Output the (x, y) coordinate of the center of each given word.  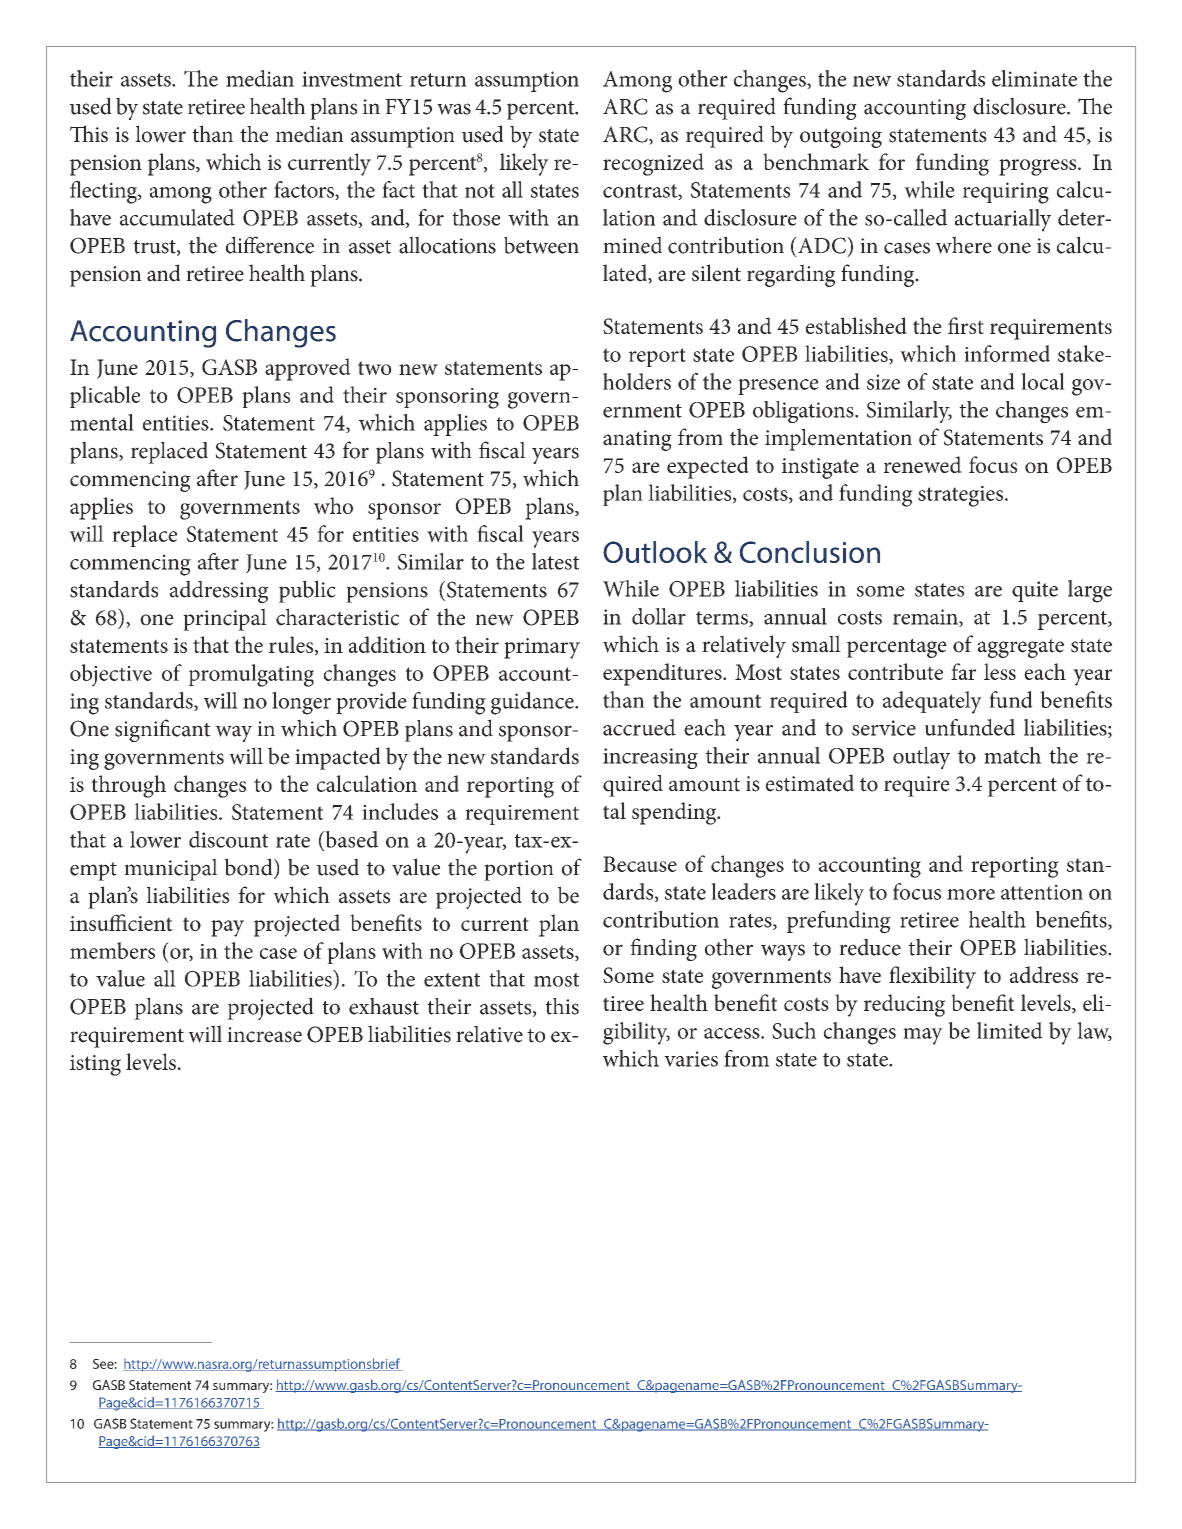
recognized (653, 164)
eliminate (1034, 78)
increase (264, 1035)
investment (352, 79)
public (307, 591)
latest (555, 561)
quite (1035, 591)
